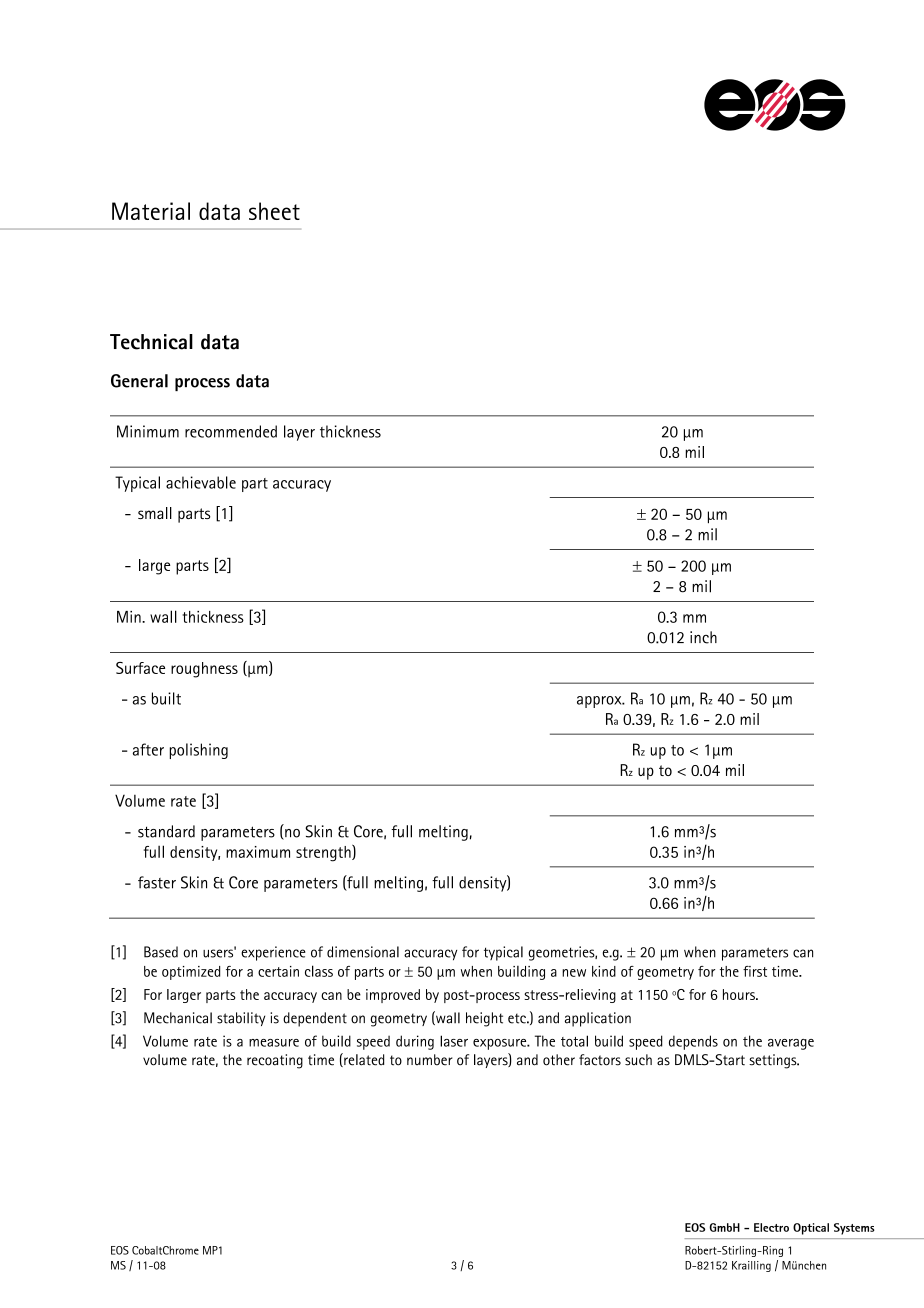  Describe the element at coordinates (703, 637) in the image. I see `inch` at that location.
